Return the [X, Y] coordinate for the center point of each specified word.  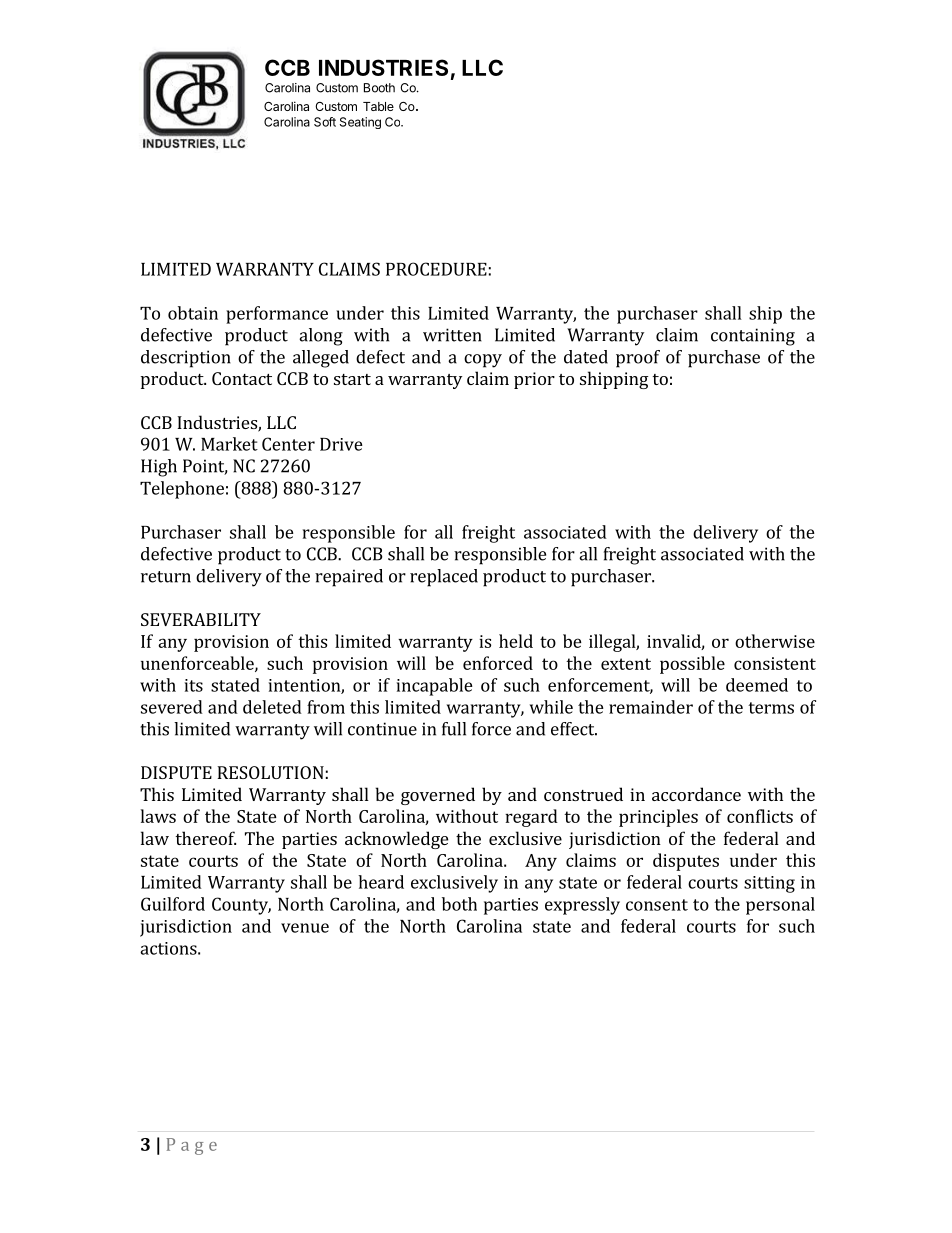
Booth [379, 88]
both [459, 904]
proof [638, 359]
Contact [242, 378]
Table [378, 106]
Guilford [173, 904]
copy [483, 361]
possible [692, 665]
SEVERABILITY [201, 619]
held [516, 641]
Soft [325, 122]
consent [657, 905]
